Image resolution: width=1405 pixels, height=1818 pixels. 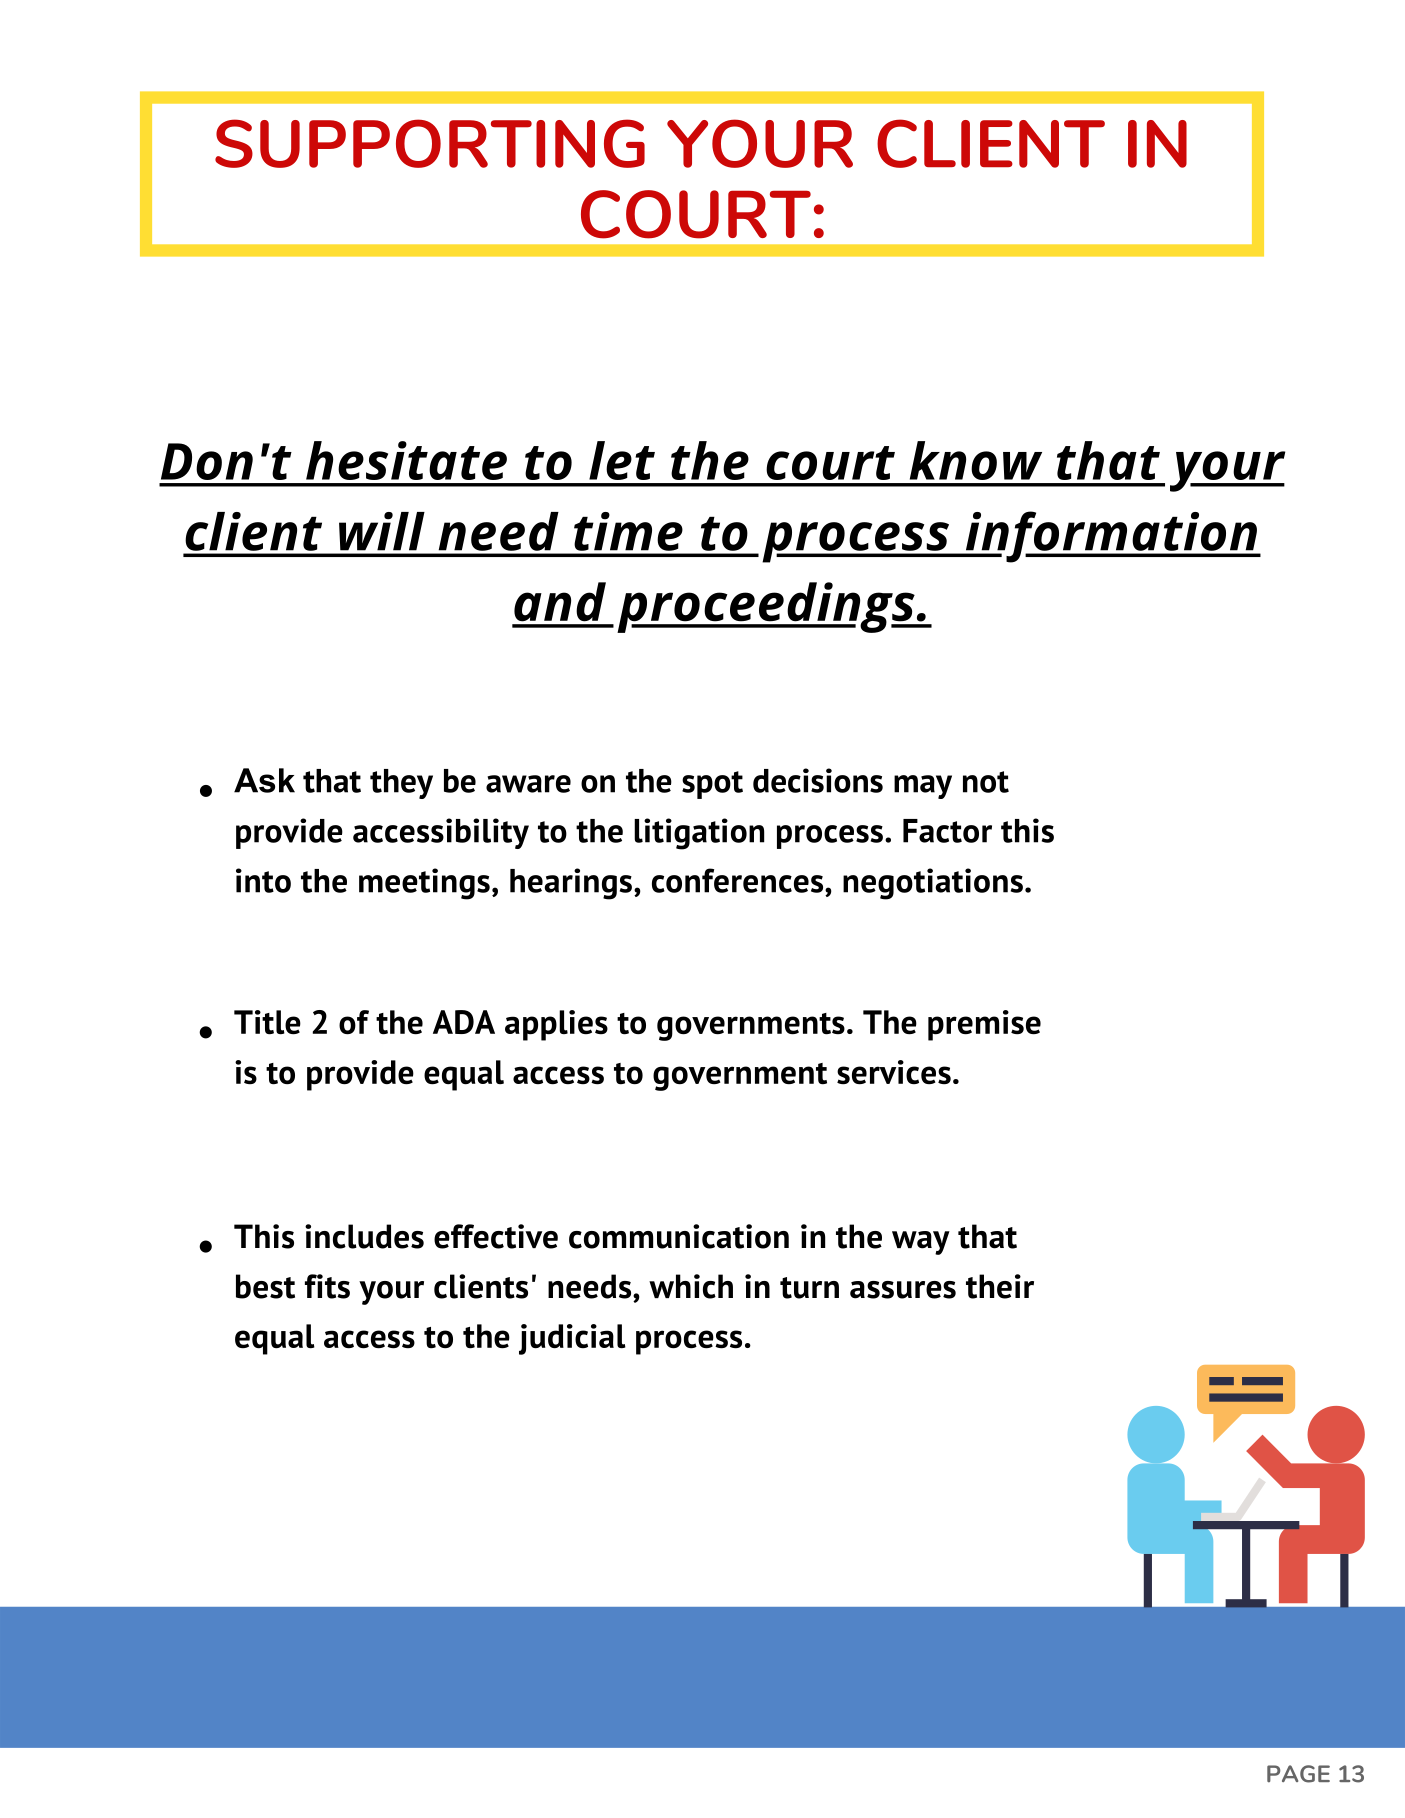 What do you see at coordinates (767, 607) in the screenshot?
I see `proceedings` at bounding box center [767, 607].
